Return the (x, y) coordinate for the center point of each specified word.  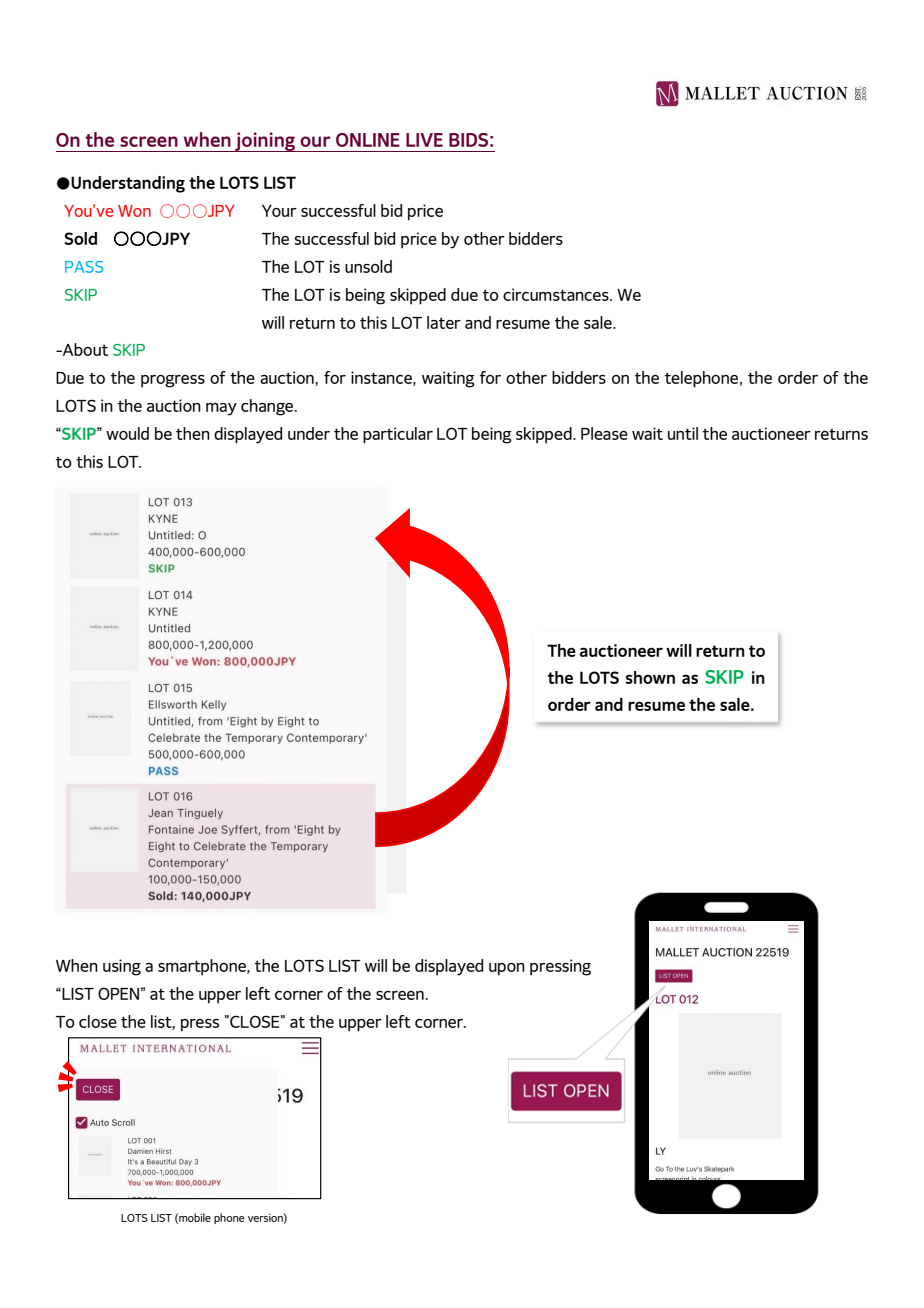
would (127, 433)
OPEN (118, 993)
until (683, 433)
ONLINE (368, 140)
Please (604, 433)
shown (650, 677)
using (122, 967)
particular (398, 435)
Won (134, 211)
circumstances (557, 294)
